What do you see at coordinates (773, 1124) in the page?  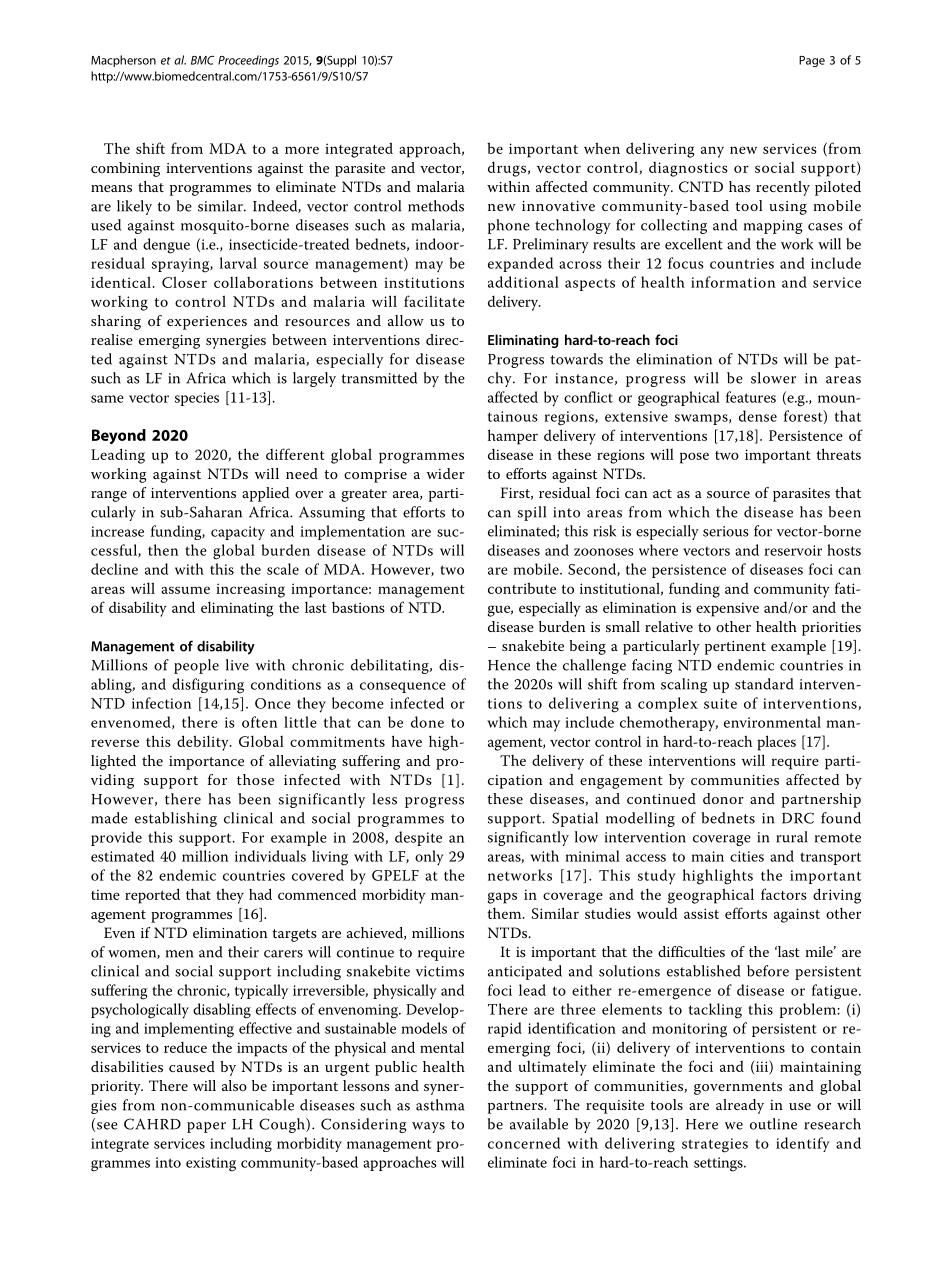 I see `outline` at bounding box center [773, 1124].
